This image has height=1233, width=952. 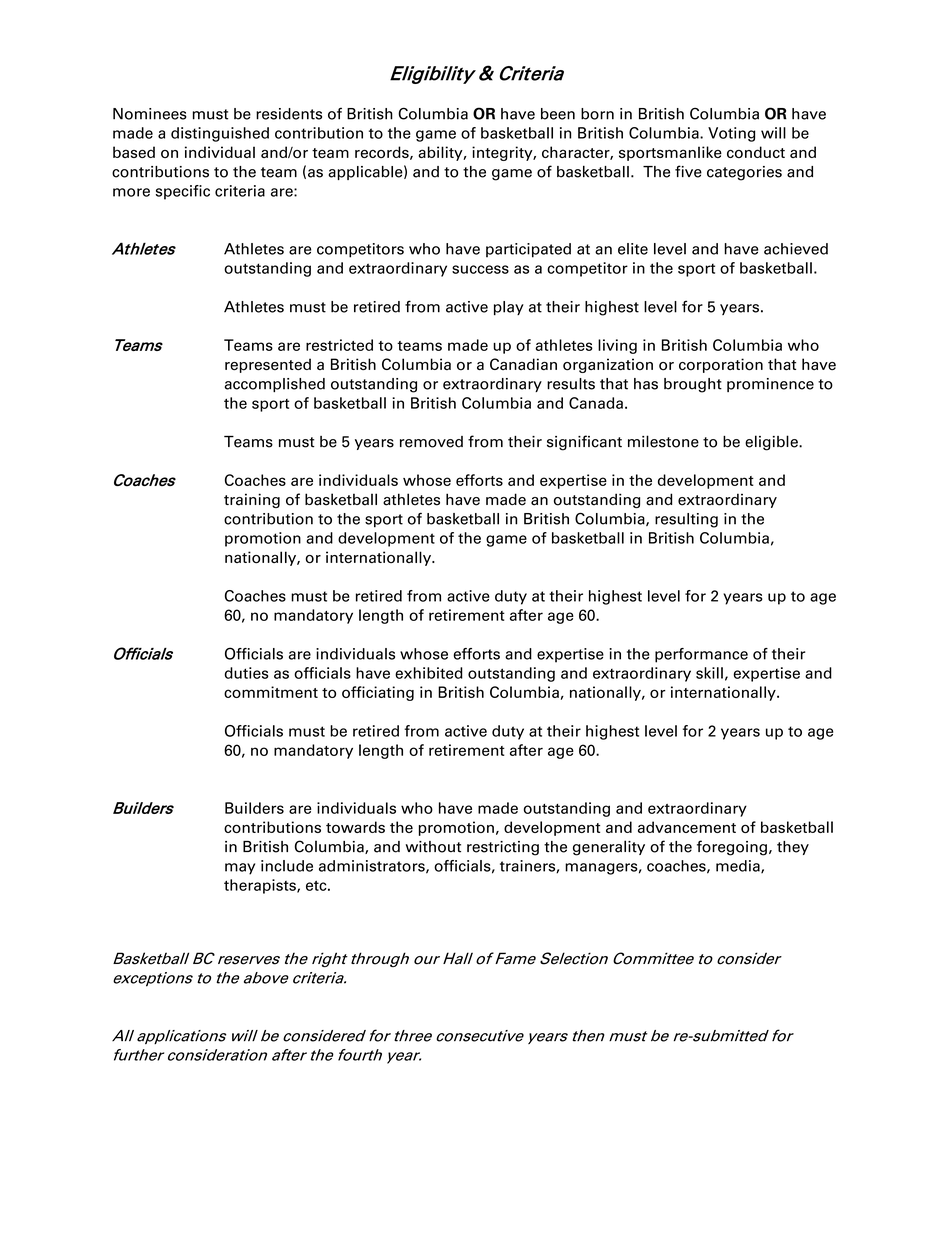 I want to click on duties, so click(x=247, y=673).
